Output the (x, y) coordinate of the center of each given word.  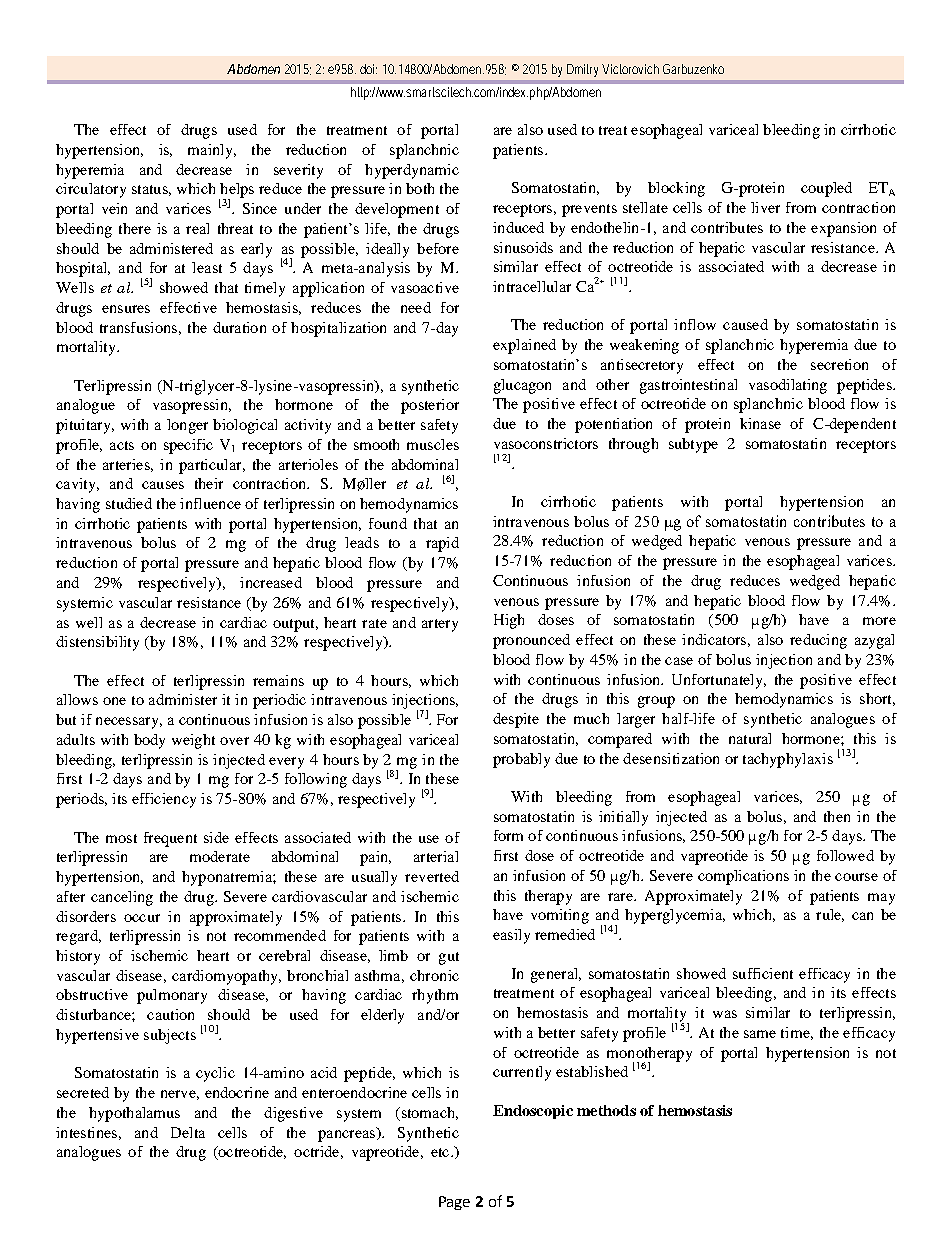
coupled (826, 189)
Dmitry (582, 70)
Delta (188, 1132)
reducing (818, 641)
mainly (211, 151)
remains (278, 680)
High (509, 621)
